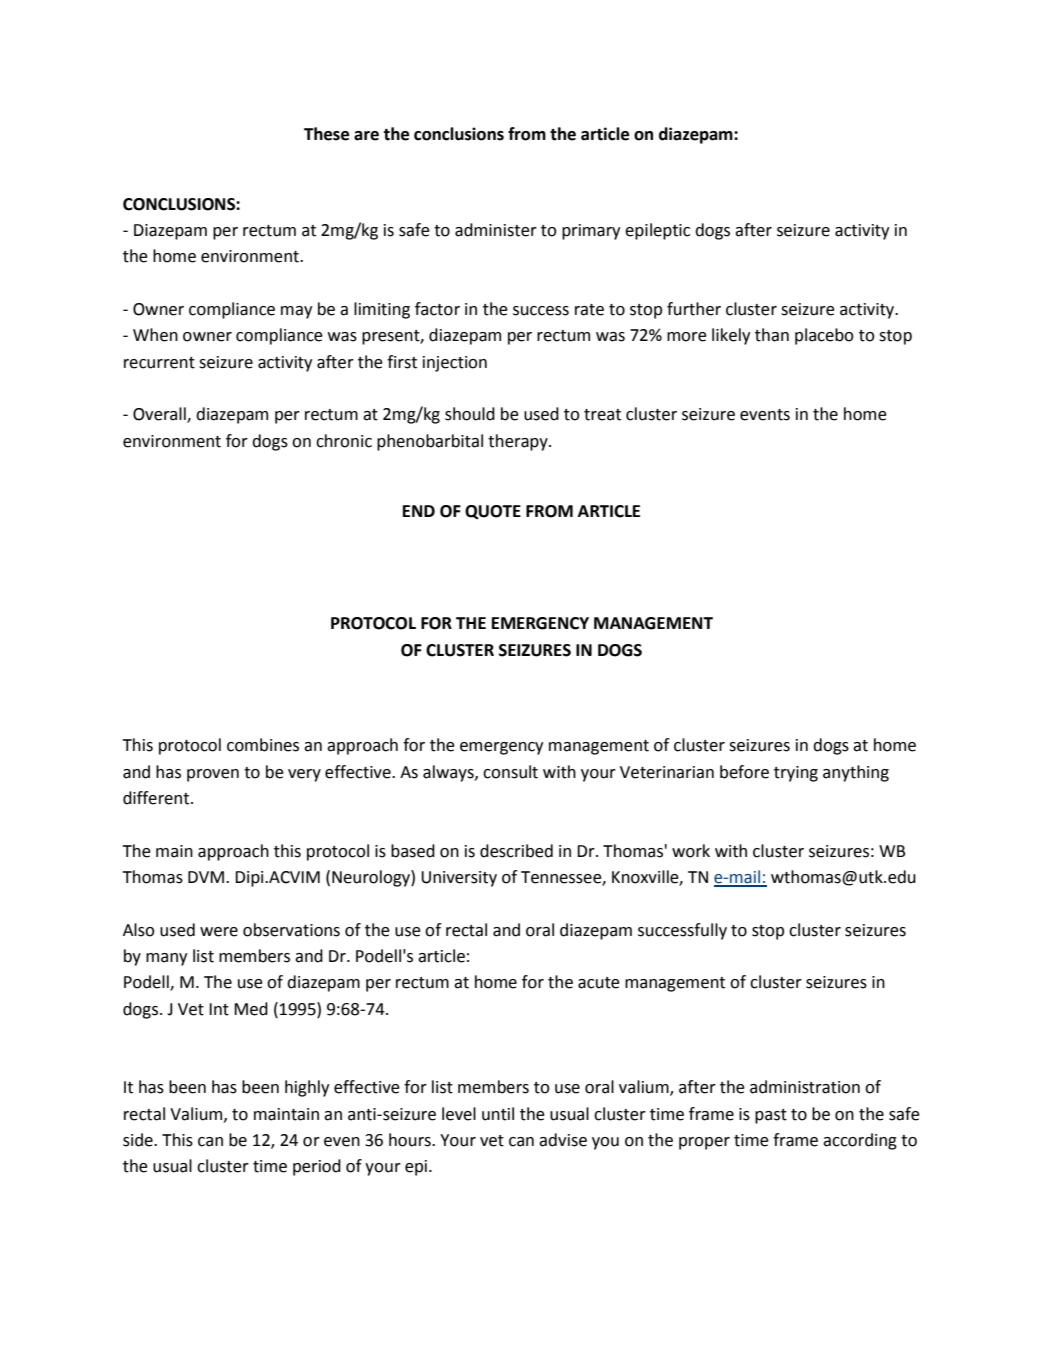 The image size is (1043, 1349). What do you see at coordinates (263, 745) in the screenshot?
I see `combines` at bounding box center [263, 745].
